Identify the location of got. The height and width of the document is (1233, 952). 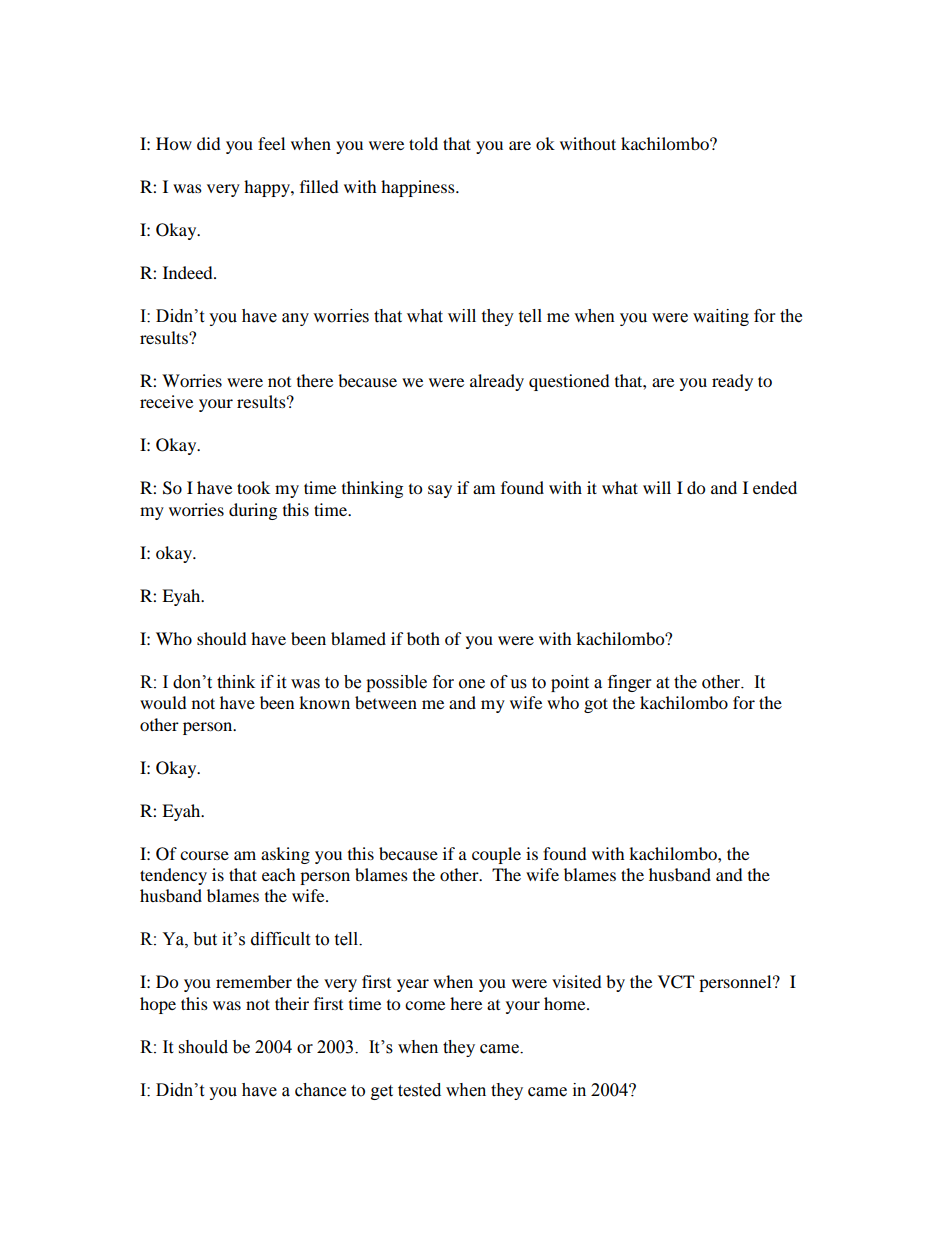
(596, 705).
